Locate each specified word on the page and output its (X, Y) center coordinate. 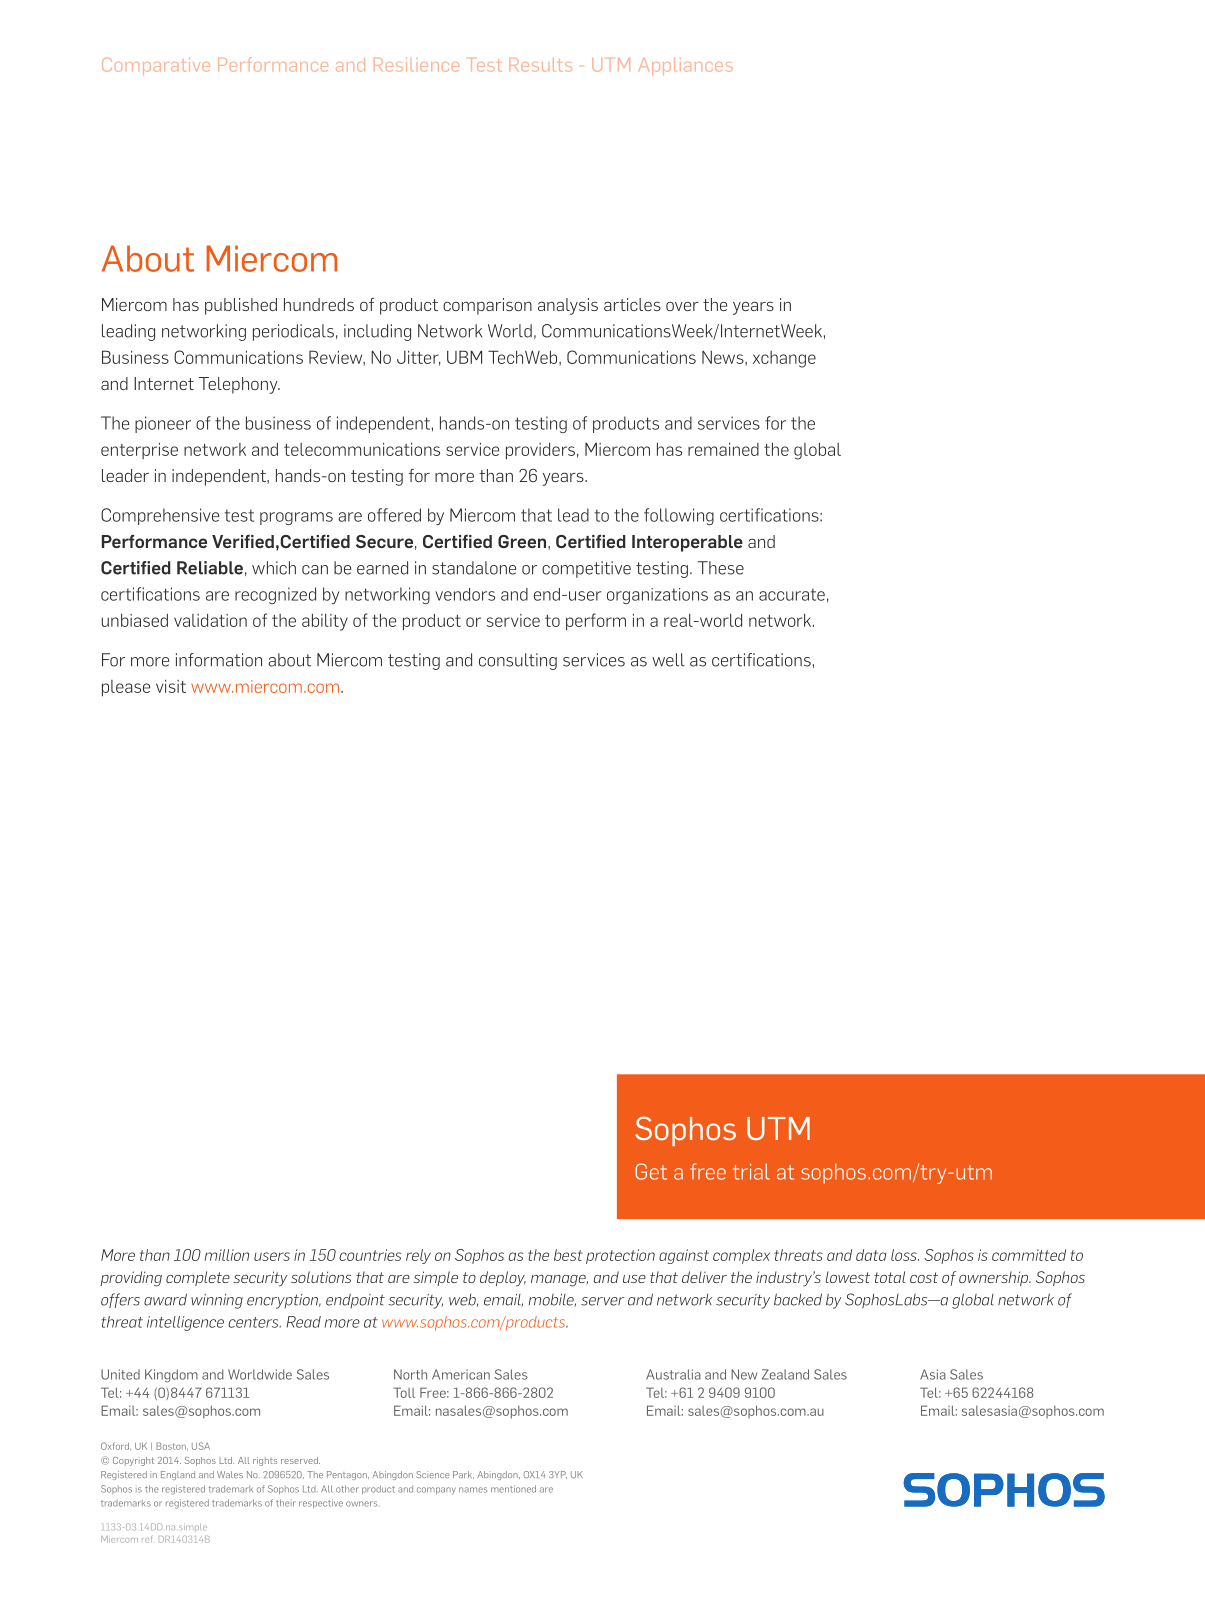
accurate (792, 594)
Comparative (156, 66)
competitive (586, 569)
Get (651, 1171)
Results (540, 65)
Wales (230, 1474)
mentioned (513, 1489)
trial (751, 1171)
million (227, 1255)
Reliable (210, 568)
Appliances (686, 66)
